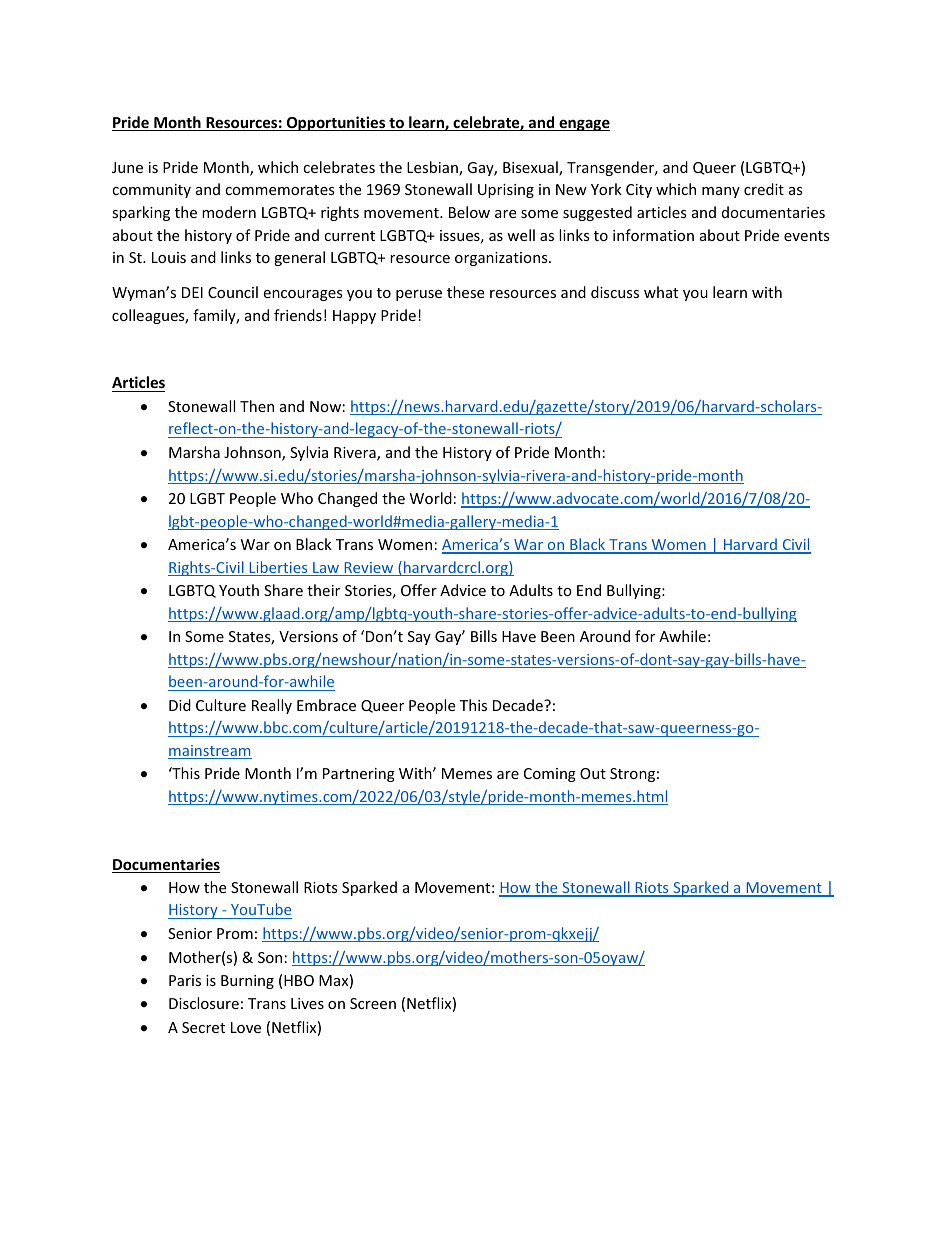 The width and height of the screenshot is (952, 1233). Describe the element at coordinates (204, 1003) in the screenshot. I see `Disclosure` at that location.
